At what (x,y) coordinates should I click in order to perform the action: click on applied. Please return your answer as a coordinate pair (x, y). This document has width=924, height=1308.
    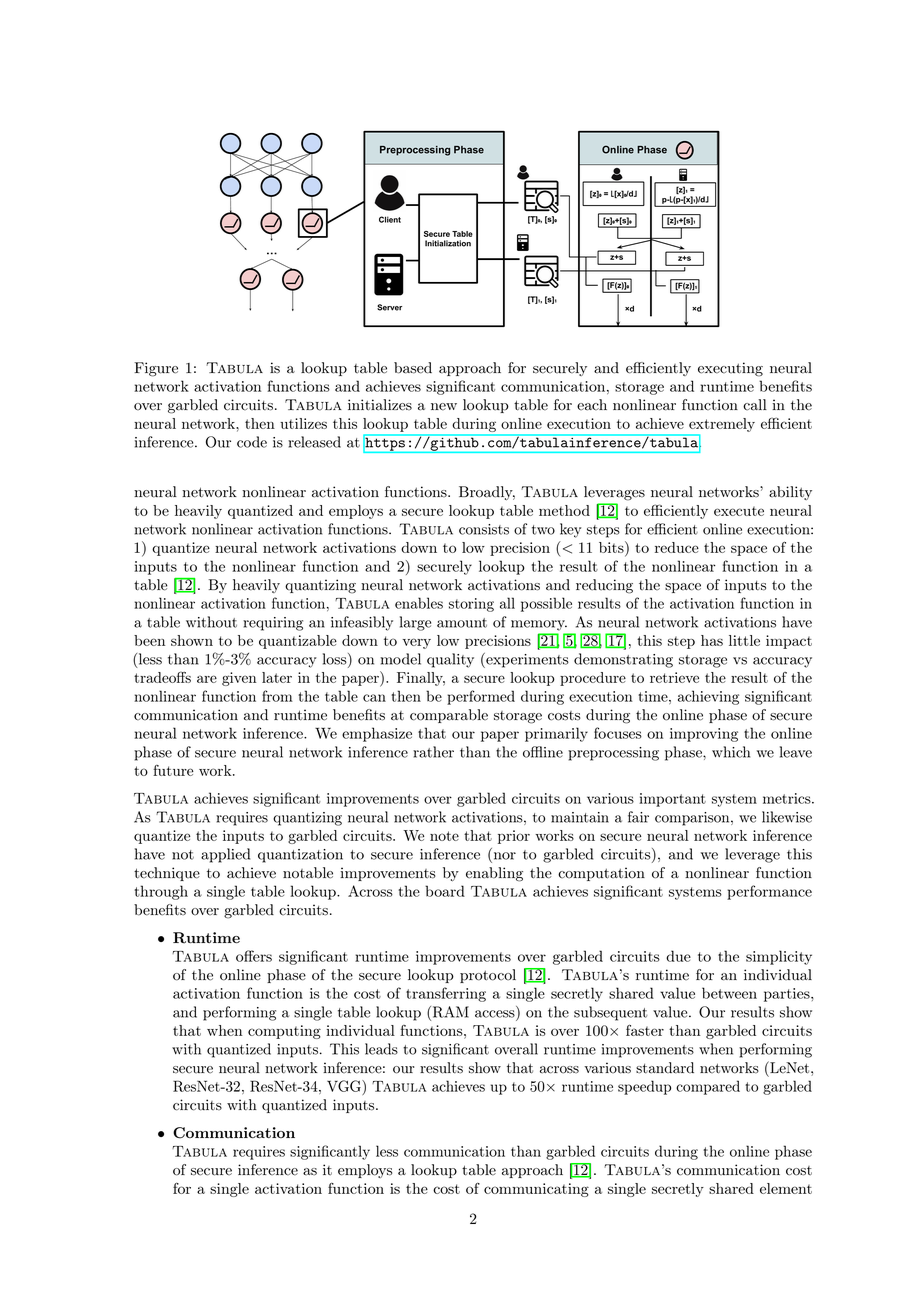
    Looking at the image, I should click on (225, 855).
